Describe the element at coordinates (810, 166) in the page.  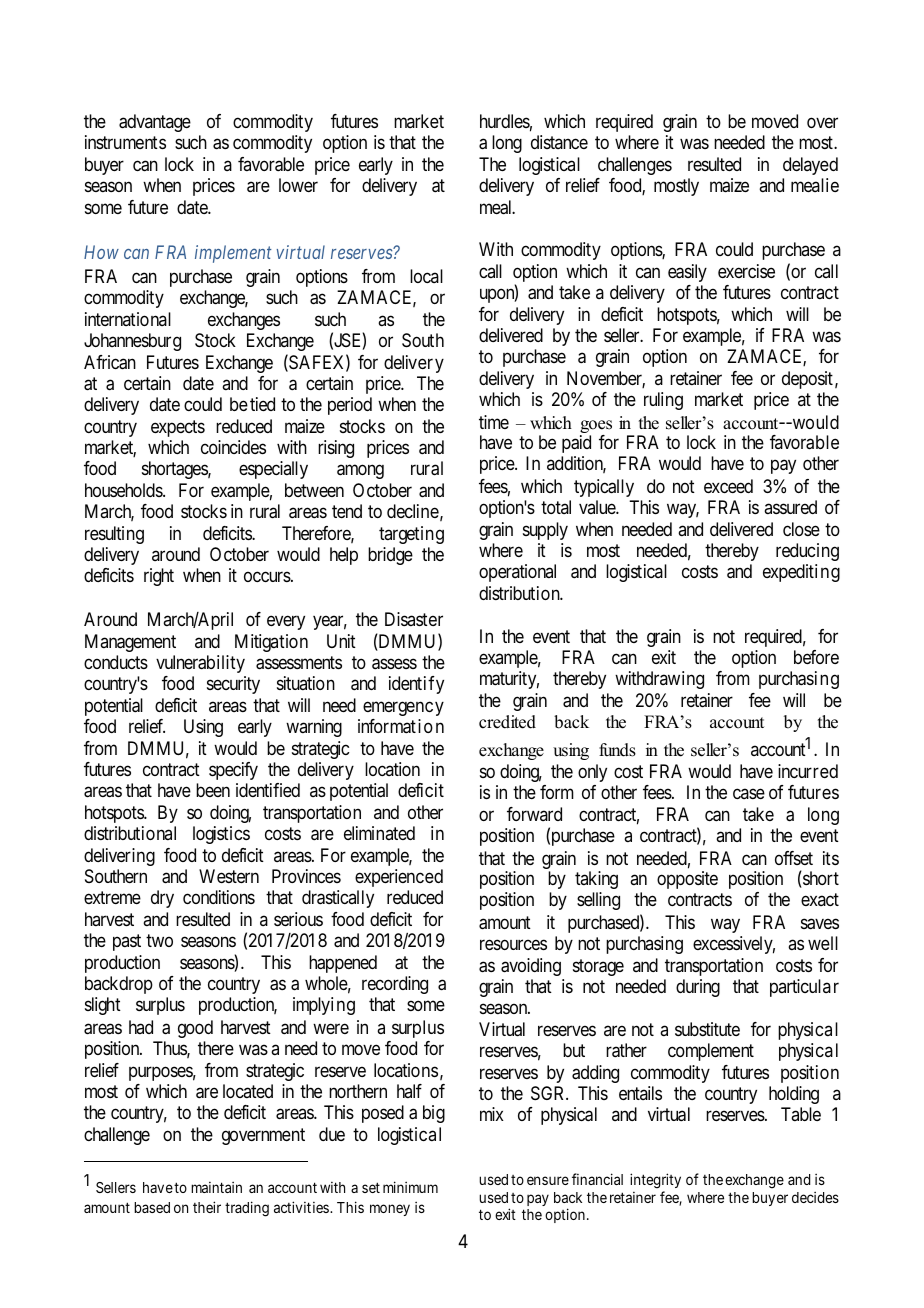
I see `delayed` at that location.
